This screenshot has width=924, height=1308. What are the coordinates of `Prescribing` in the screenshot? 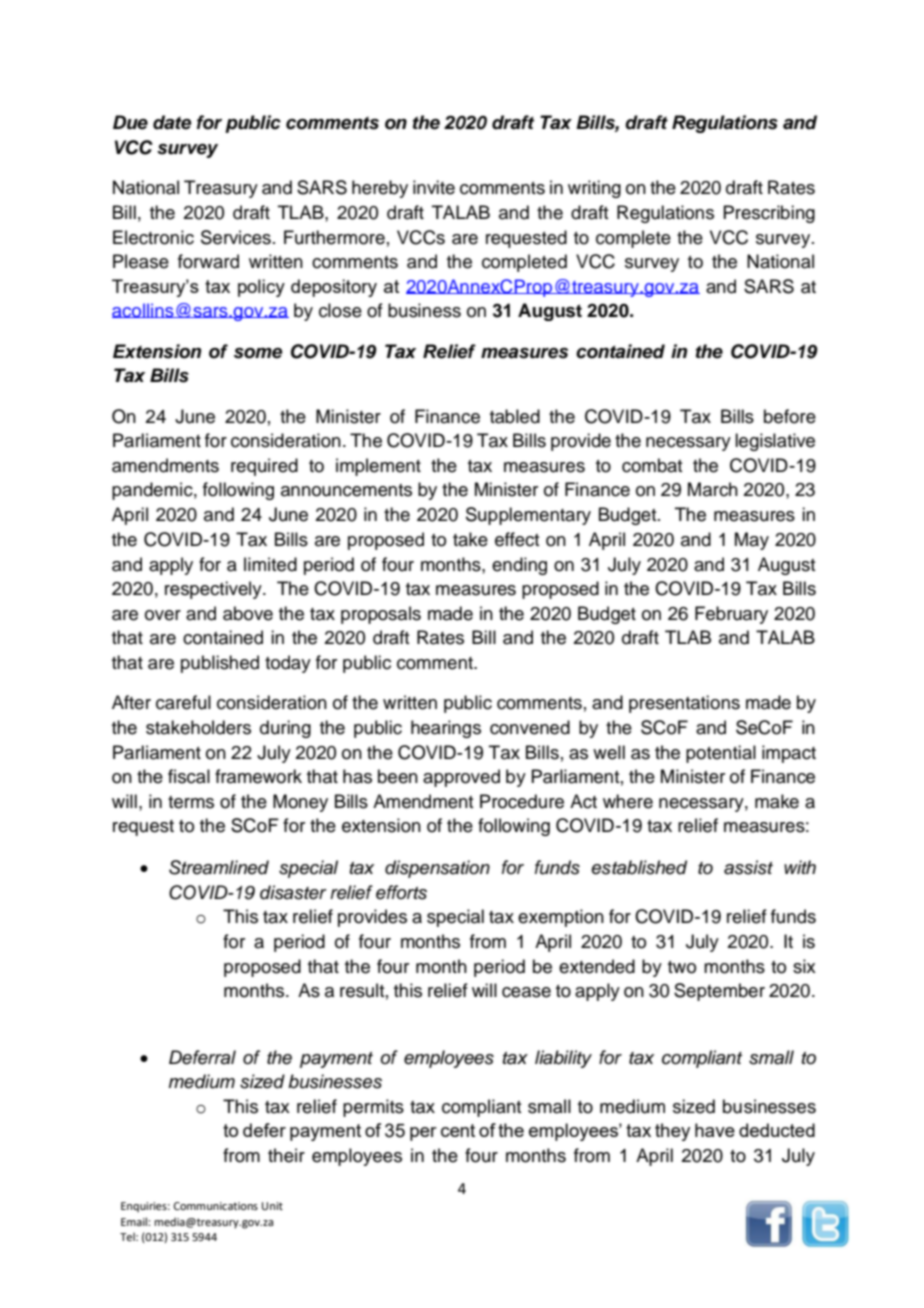 It's located at (769, 214).
